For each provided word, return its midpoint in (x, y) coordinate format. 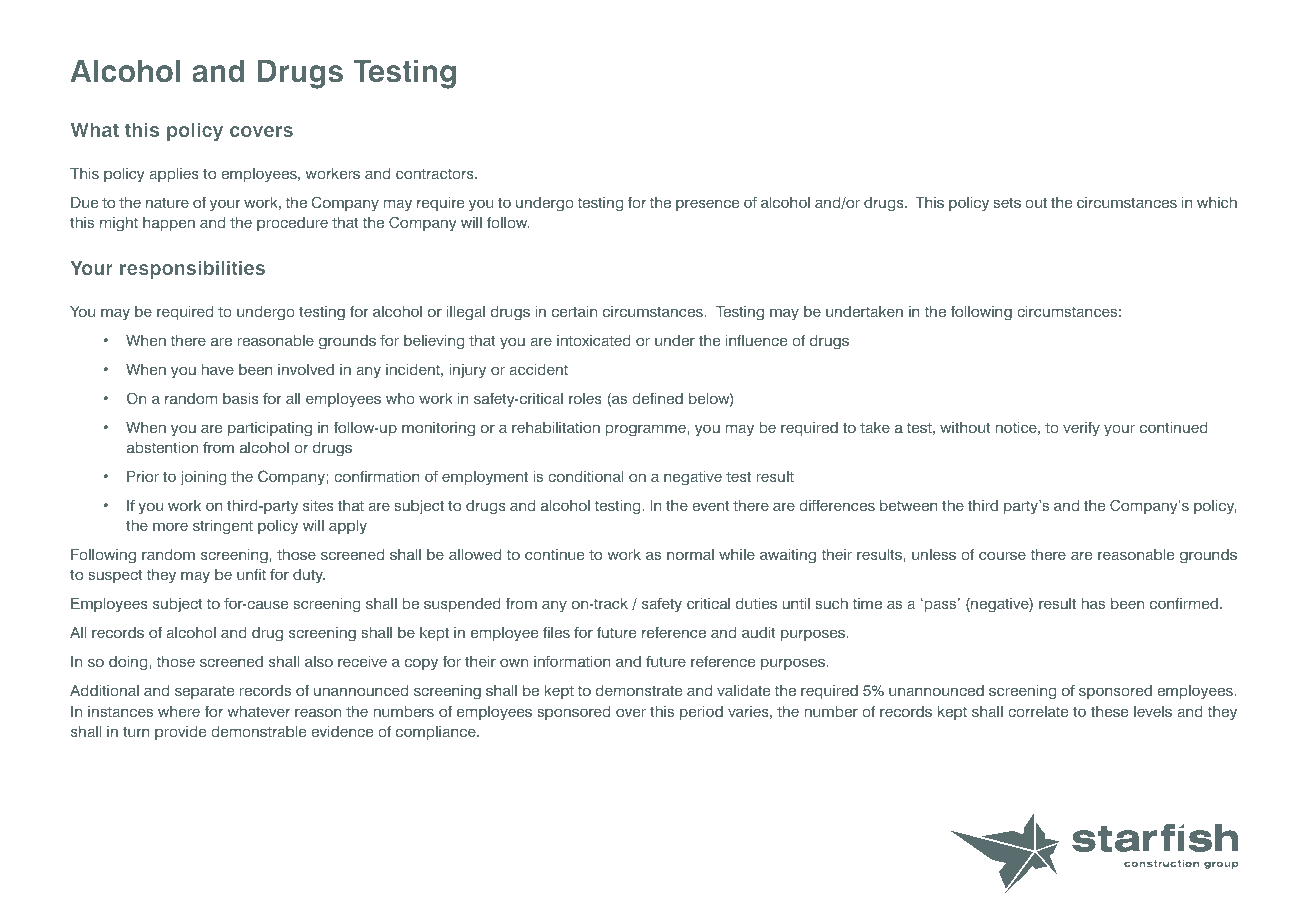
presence (707, 205)
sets (1007, 202)
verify (1081, 429)
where (179, 711)
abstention (162, 447)
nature (167, 202)
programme (647, 430)
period (701, 713)
